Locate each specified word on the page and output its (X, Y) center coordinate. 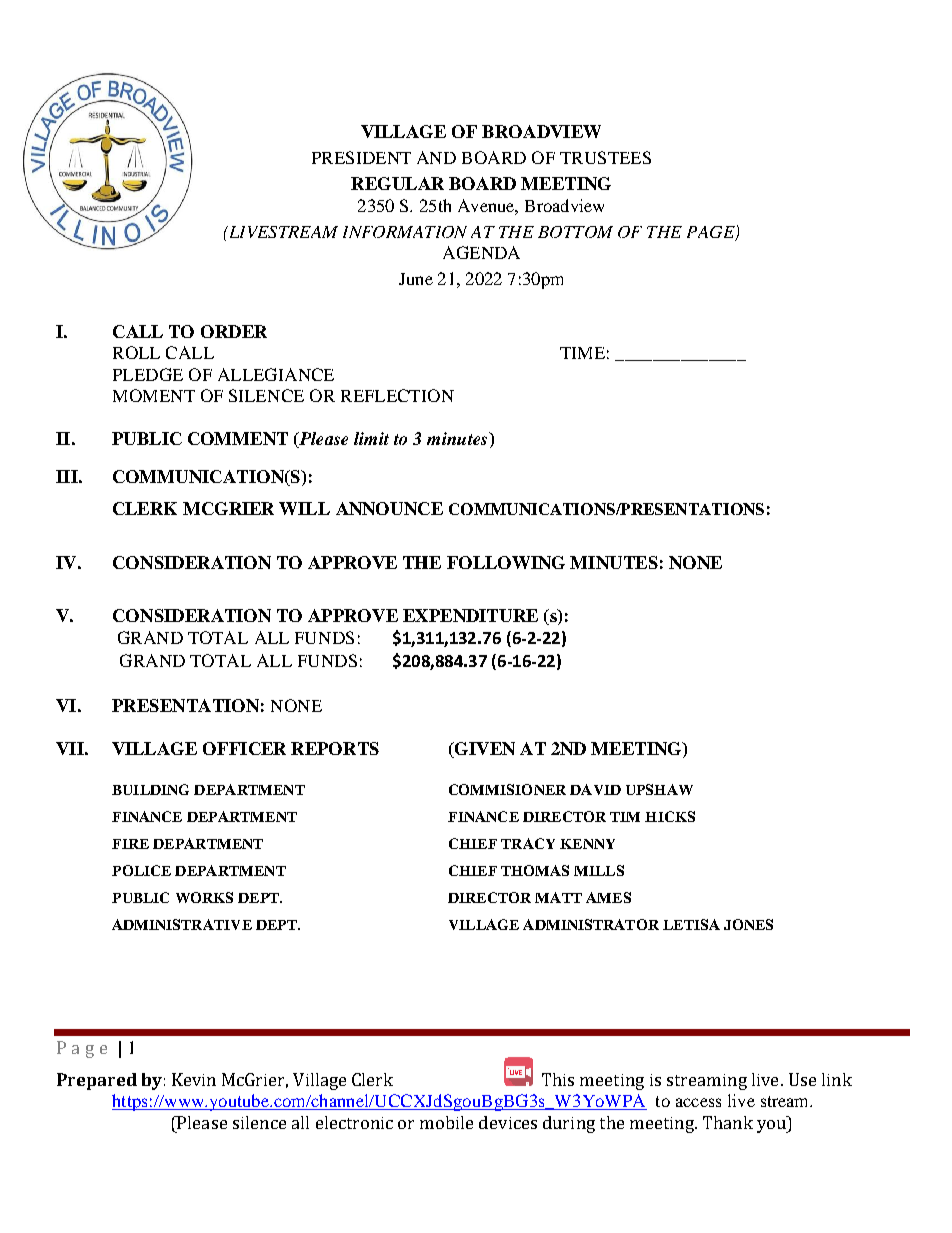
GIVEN (484, 750)
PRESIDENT (361, 157)
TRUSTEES (605, 157)
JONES (748, 924)
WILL (304, 508)
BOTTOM (575, 232)
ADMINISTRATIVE (182, 924)
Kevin (194, 1079)
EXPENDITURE (470, 615)
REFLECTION (397, 395)
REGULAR (397, 183)
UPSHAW (659, 789)
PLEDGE (148, 374)
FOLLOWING (506, 562)
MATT (558, 897)
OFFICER (244, 748)
